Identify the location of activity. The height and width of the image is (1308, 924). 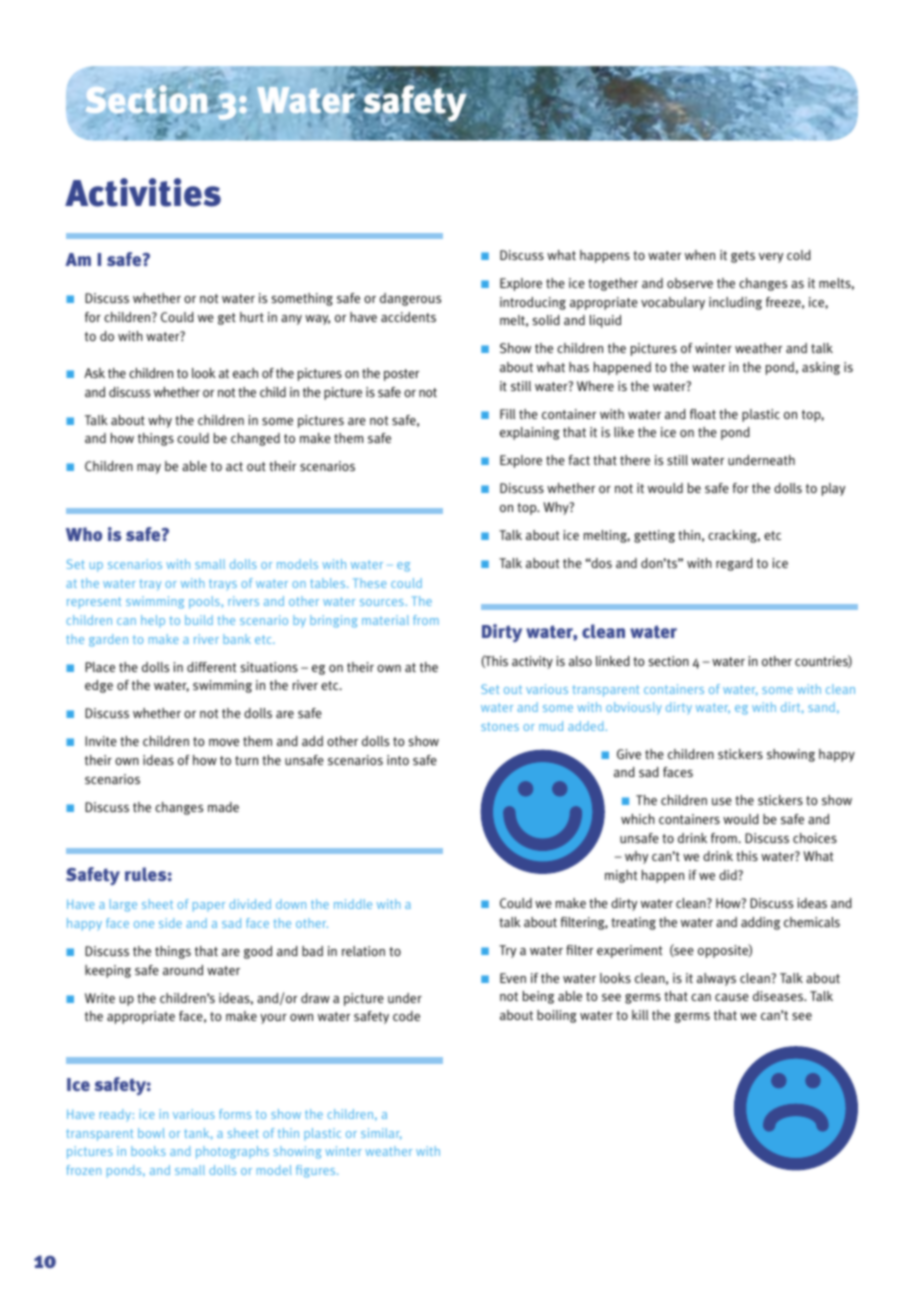
(532, 662).
